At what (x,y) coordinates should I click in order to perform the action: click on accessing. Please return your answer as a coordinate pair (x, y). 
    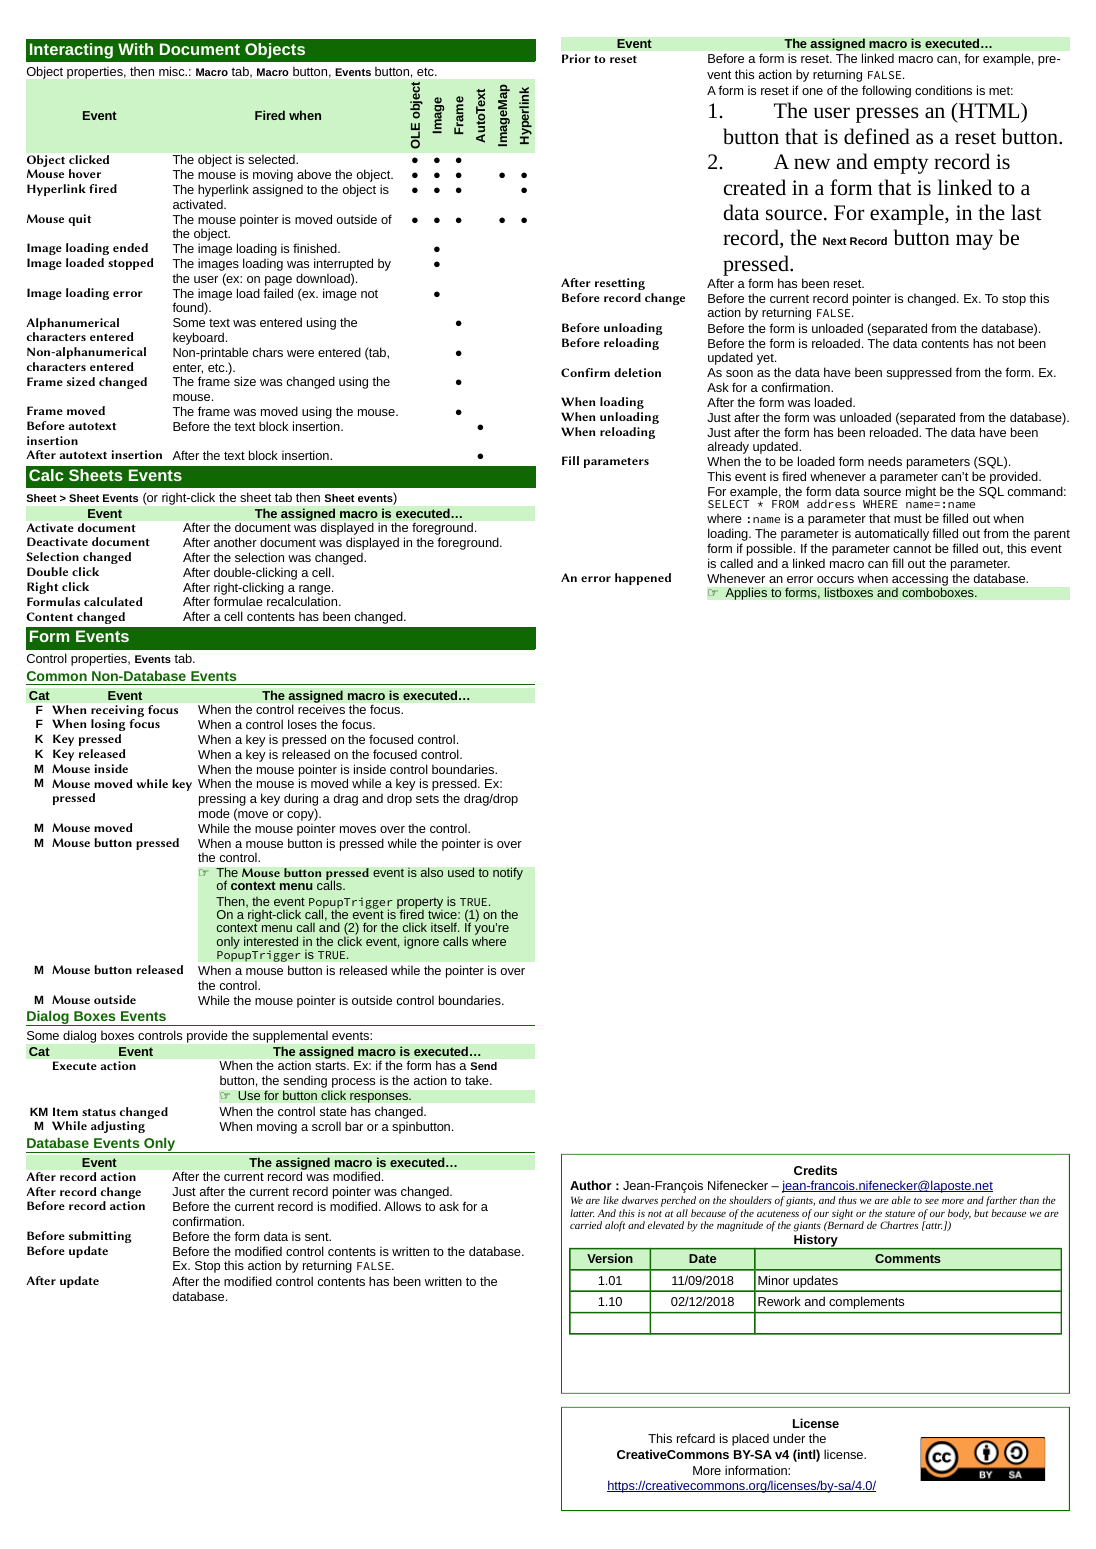
    Looking at the image, I should click on (920, 581).
